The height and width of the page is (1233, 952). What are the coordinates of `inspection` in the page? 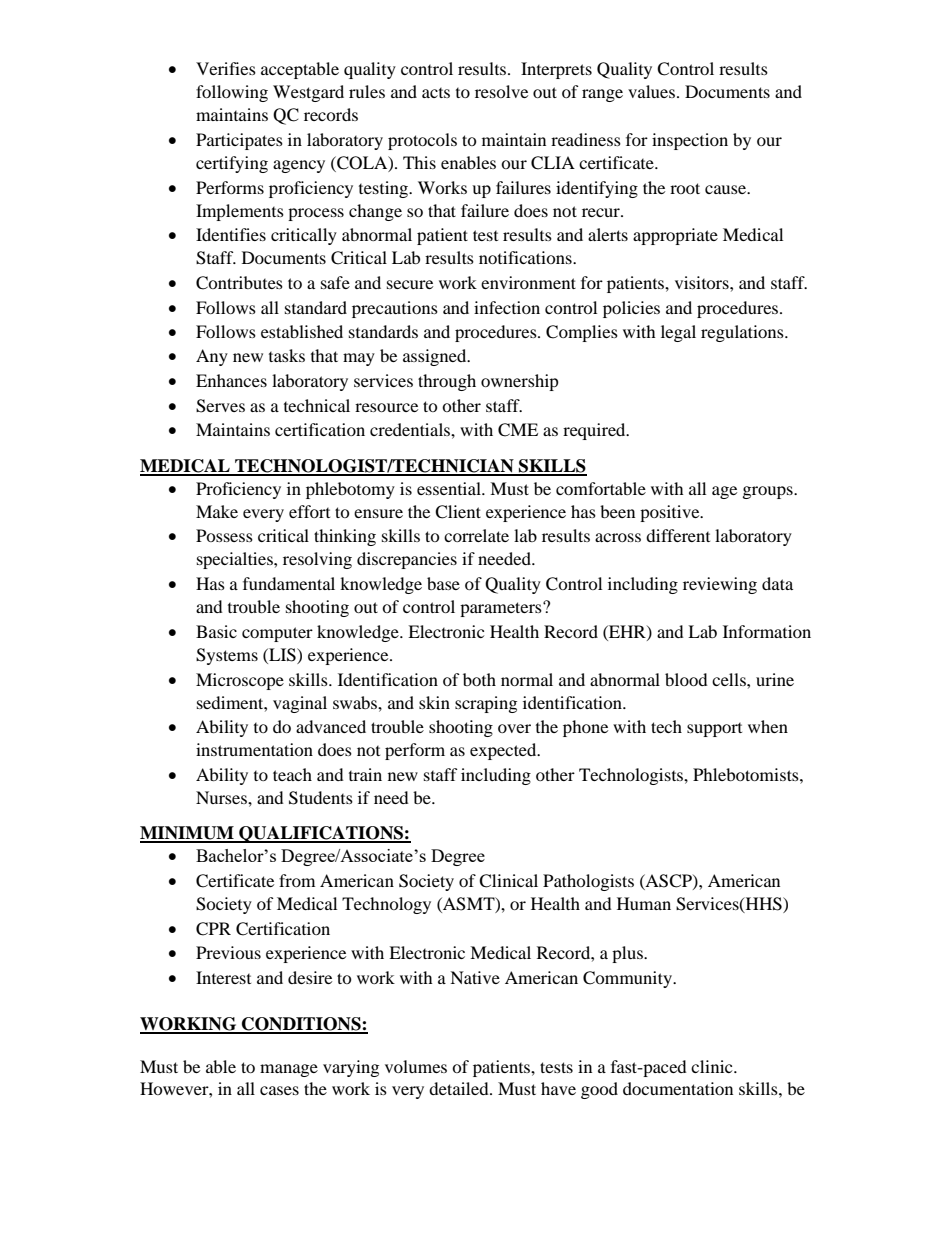 It's located at (690, 141).
